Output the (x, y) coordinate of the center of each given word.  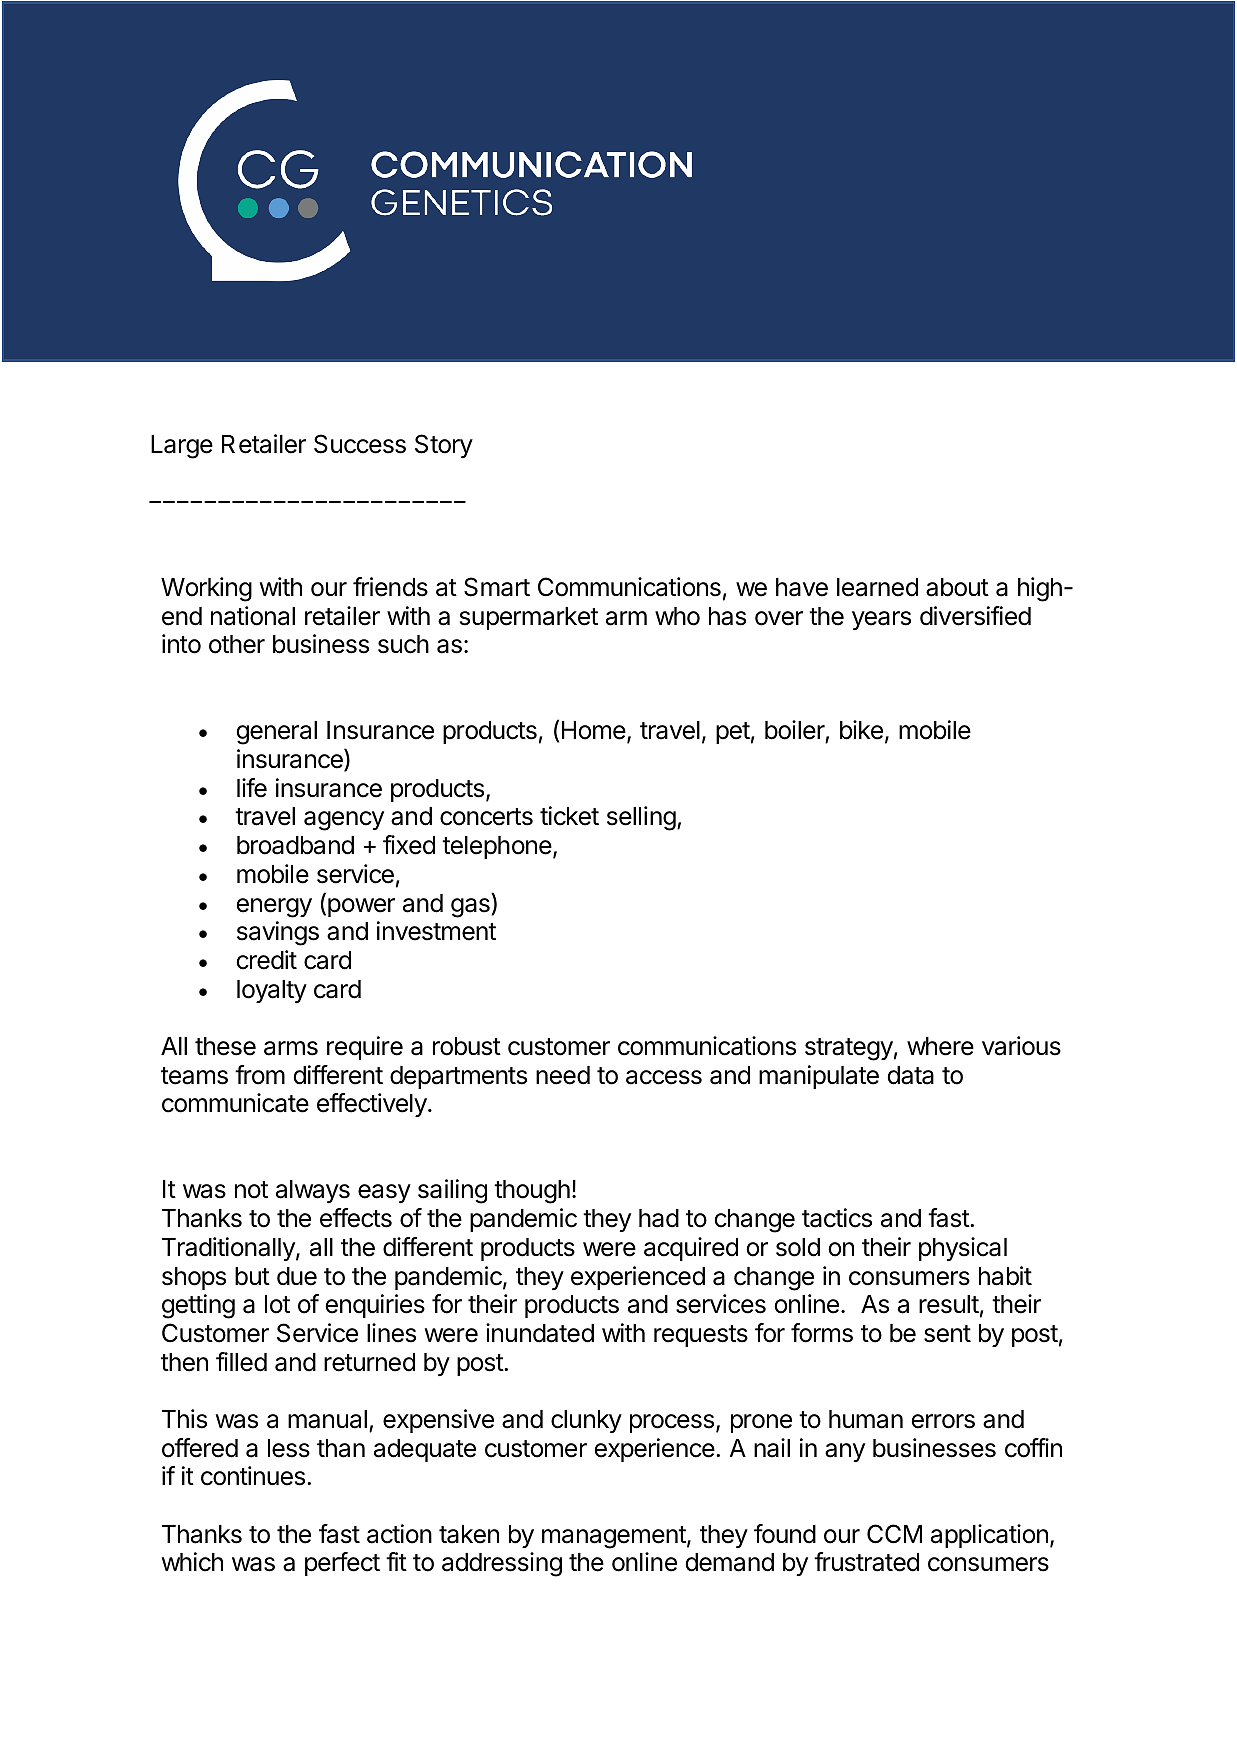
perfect (342, 1564)
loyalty (272, 991)
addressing (502, 1564)
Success (360, 444)
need (563, 1075)
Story (444, 446)
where (940, 1046)
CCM (894, 1534)
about (957, 587)
